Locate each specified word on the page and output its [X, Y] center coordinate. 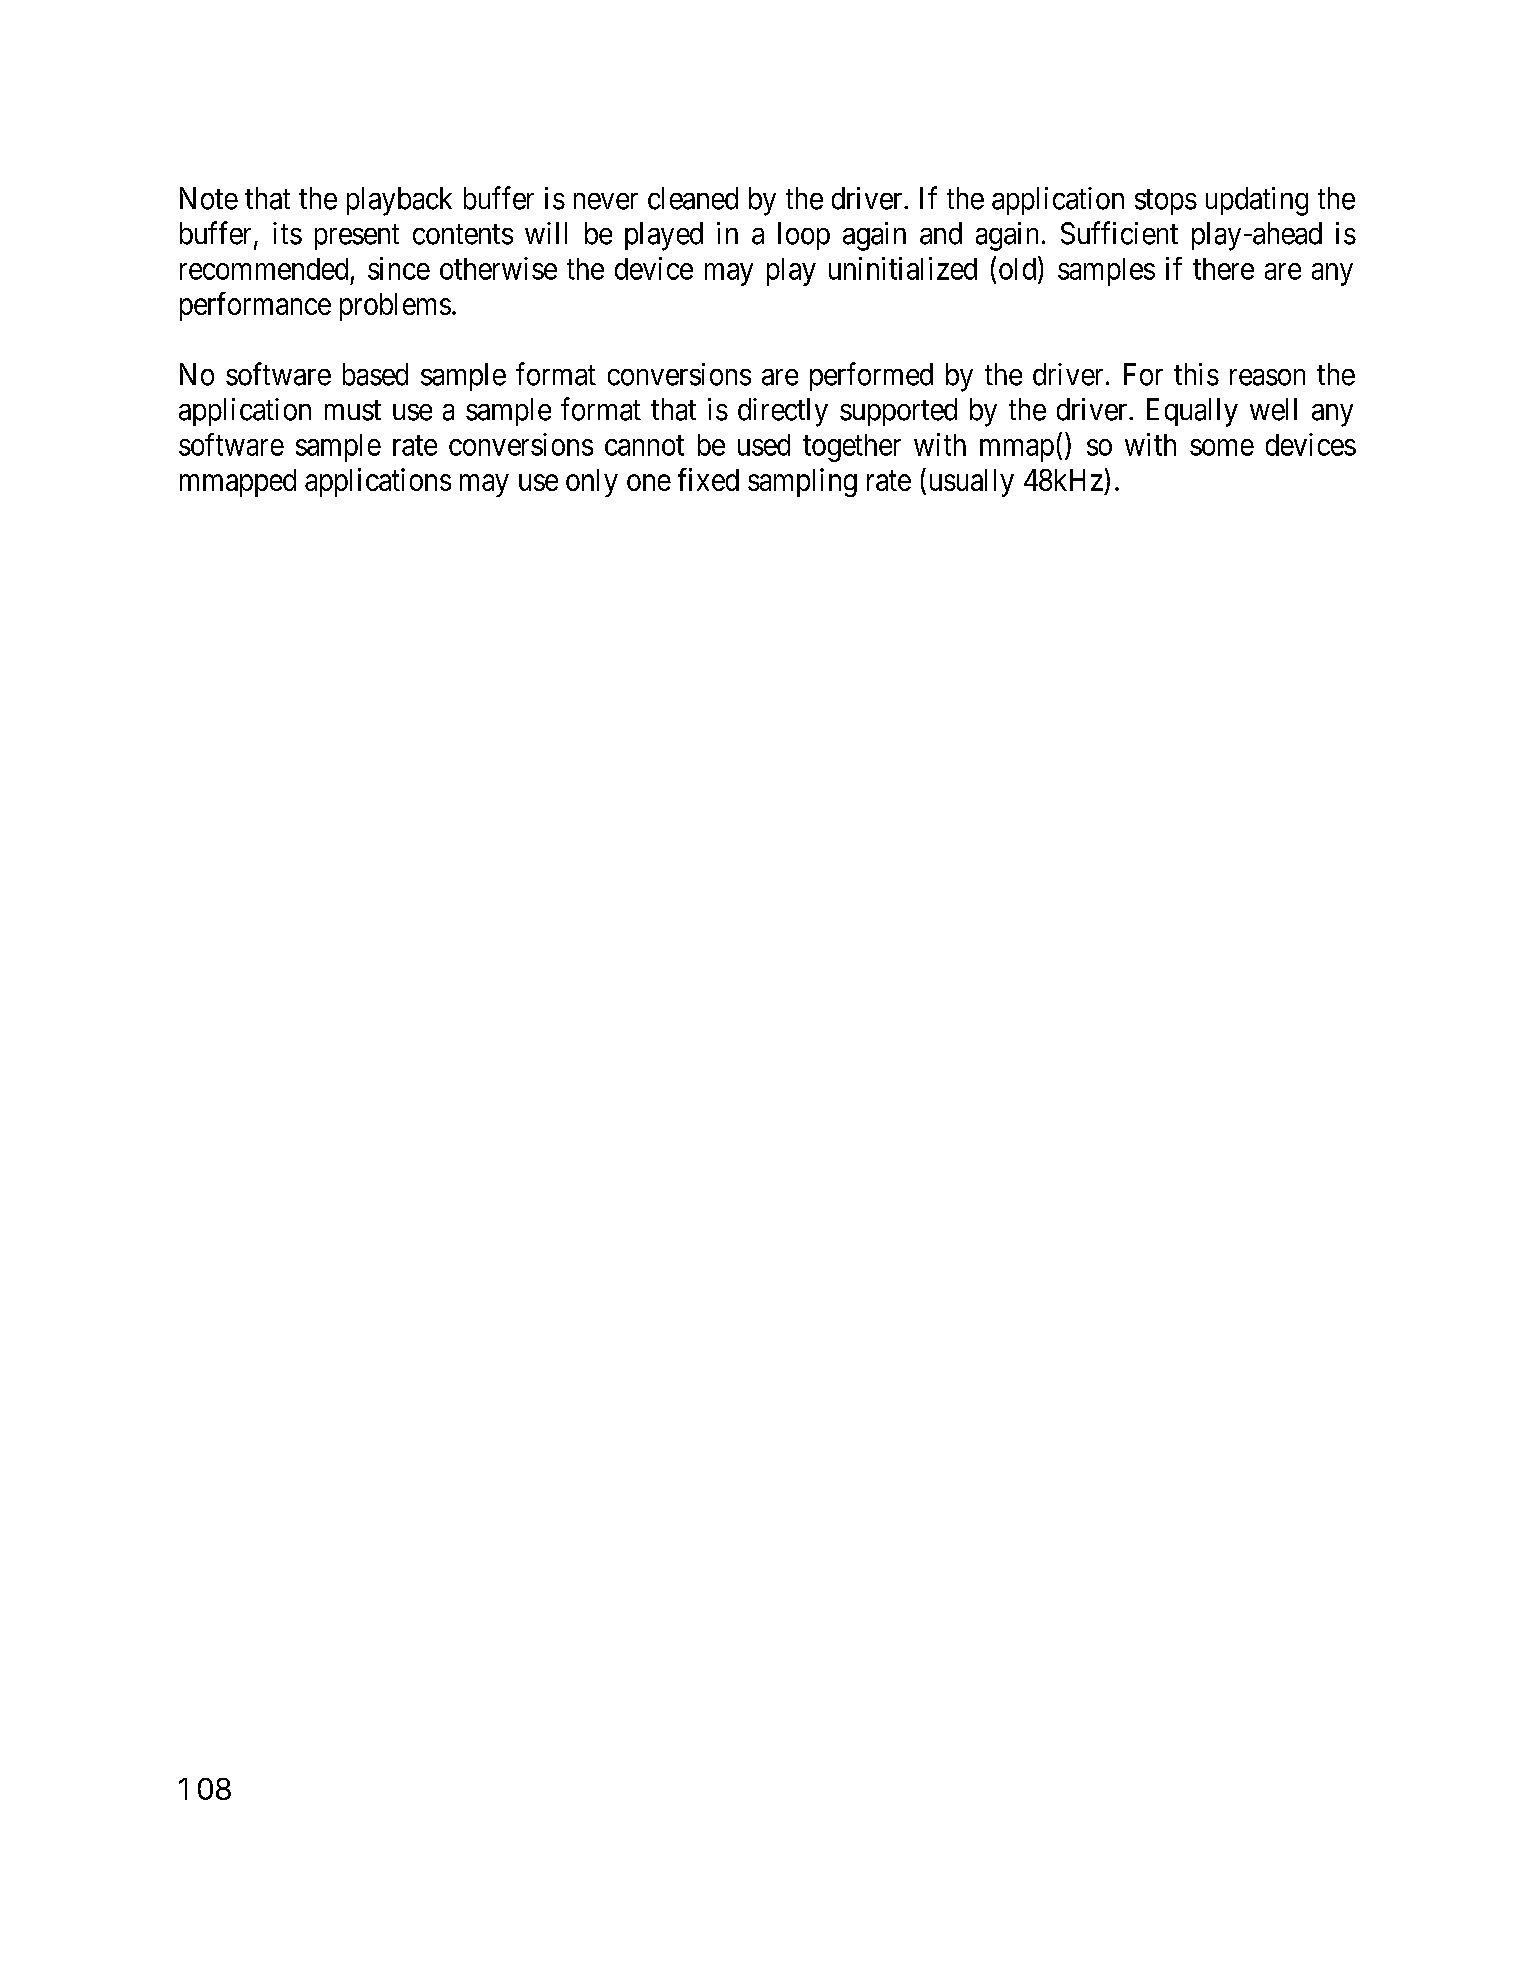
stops [1166, 202]
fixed [708, 479]
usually [972, 483]
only [592, 483]
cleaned [693, 198]
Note [209, 198]
